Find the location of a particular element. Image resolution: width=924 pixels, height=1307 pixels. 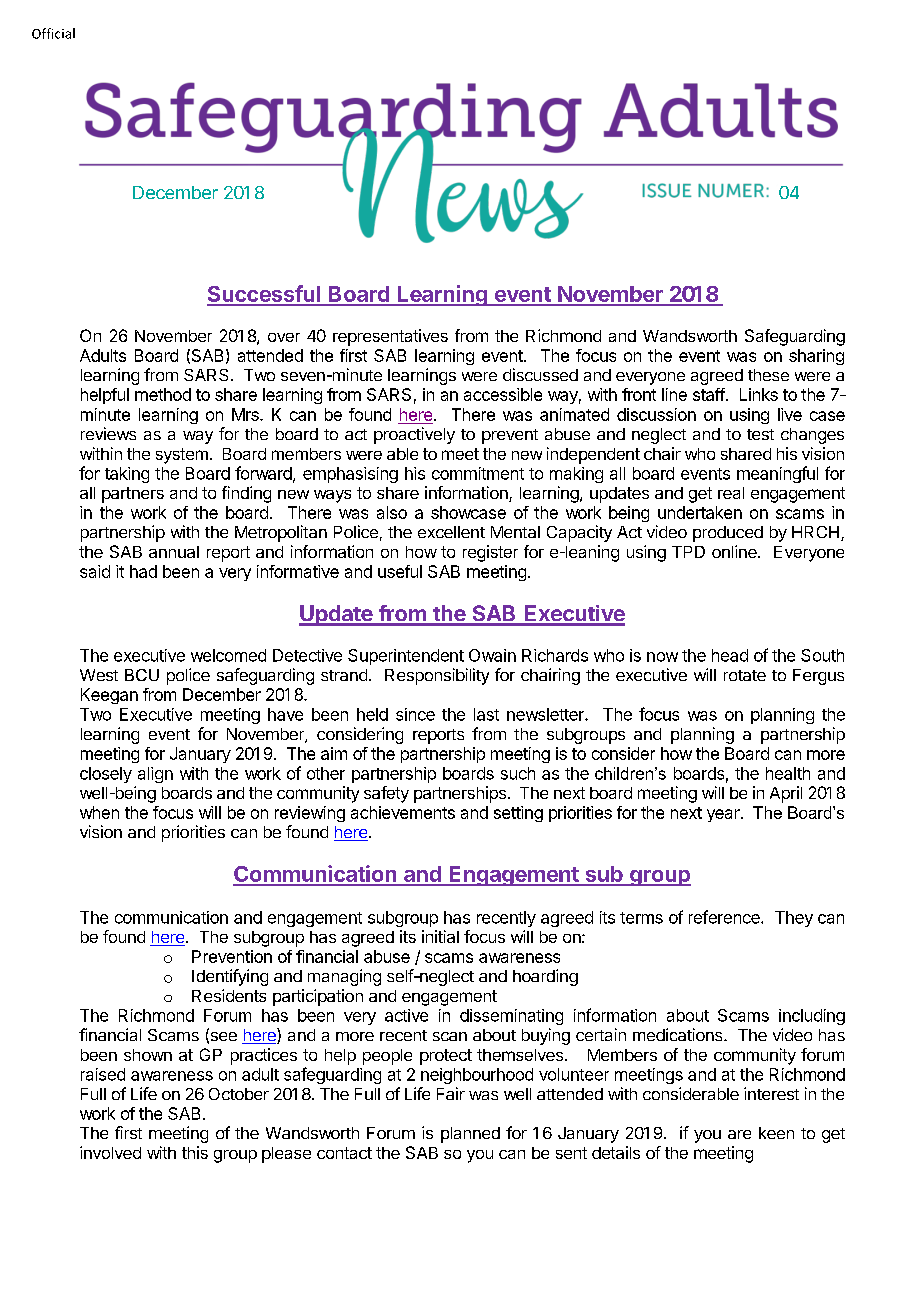

sharing is located at coordinates (816, 357).
